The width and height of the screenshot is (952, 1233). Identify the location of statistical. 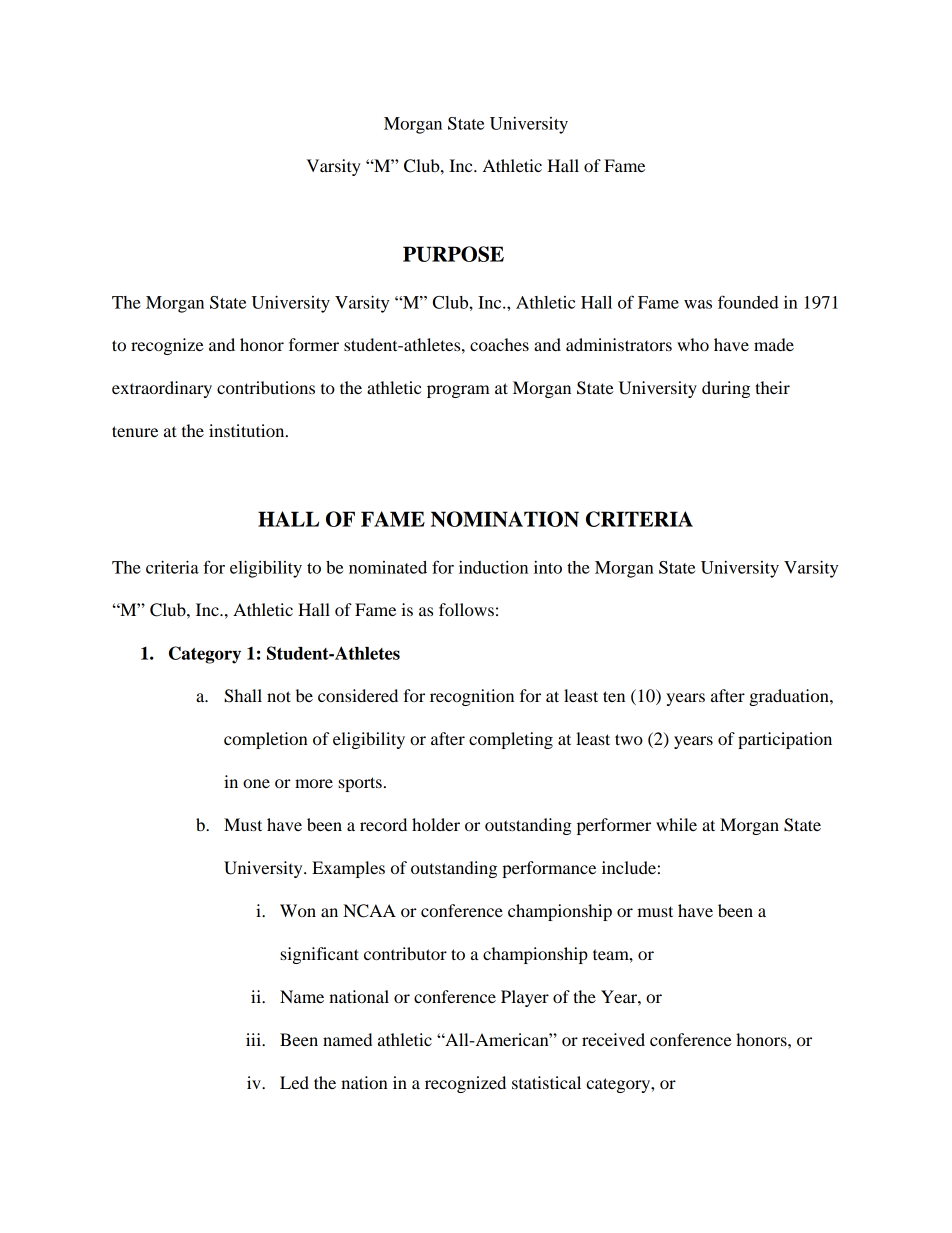
(546, 1082).
